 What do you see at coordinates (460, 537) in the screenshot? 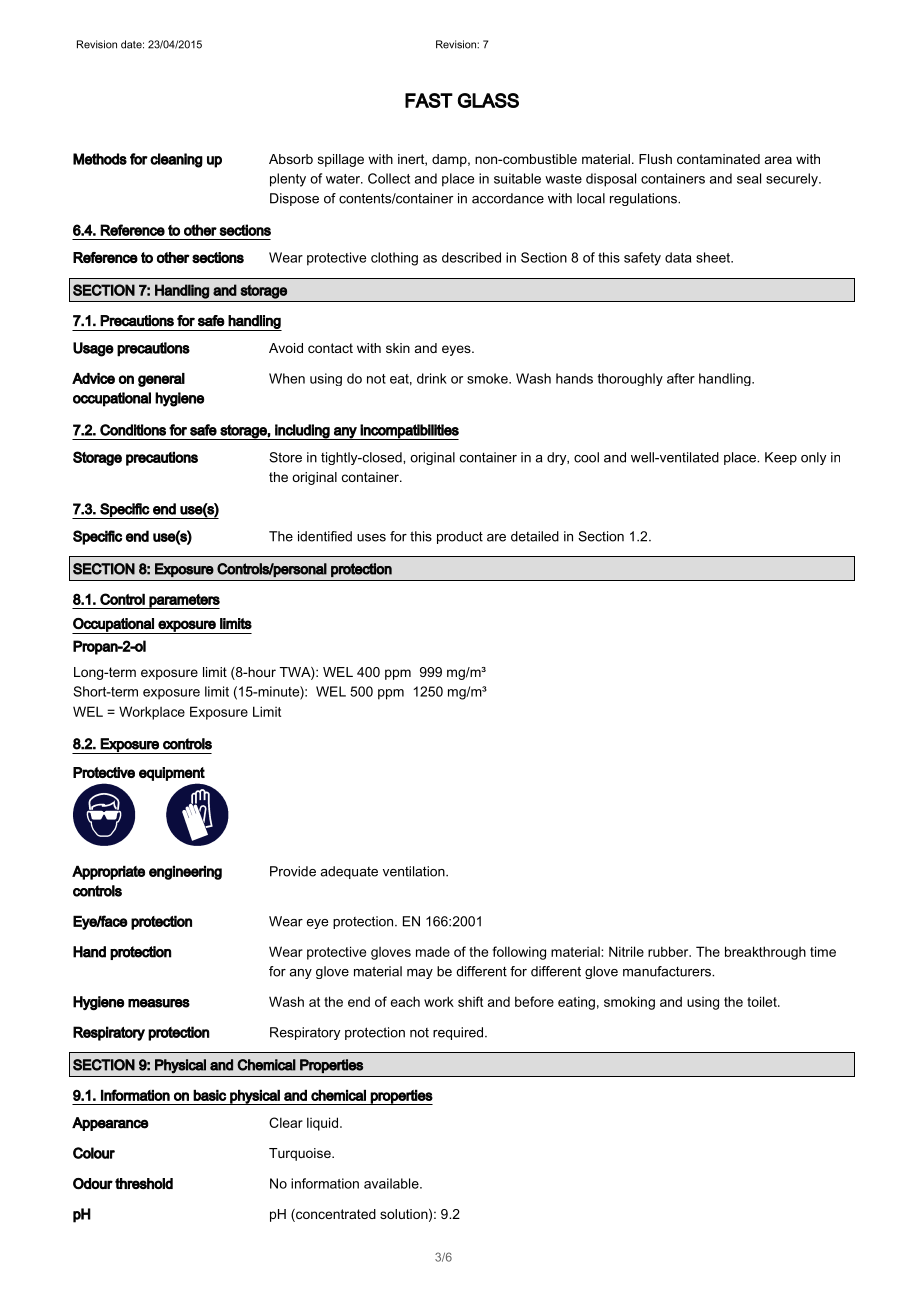
I see `product` at bounding box center [460, 537].
